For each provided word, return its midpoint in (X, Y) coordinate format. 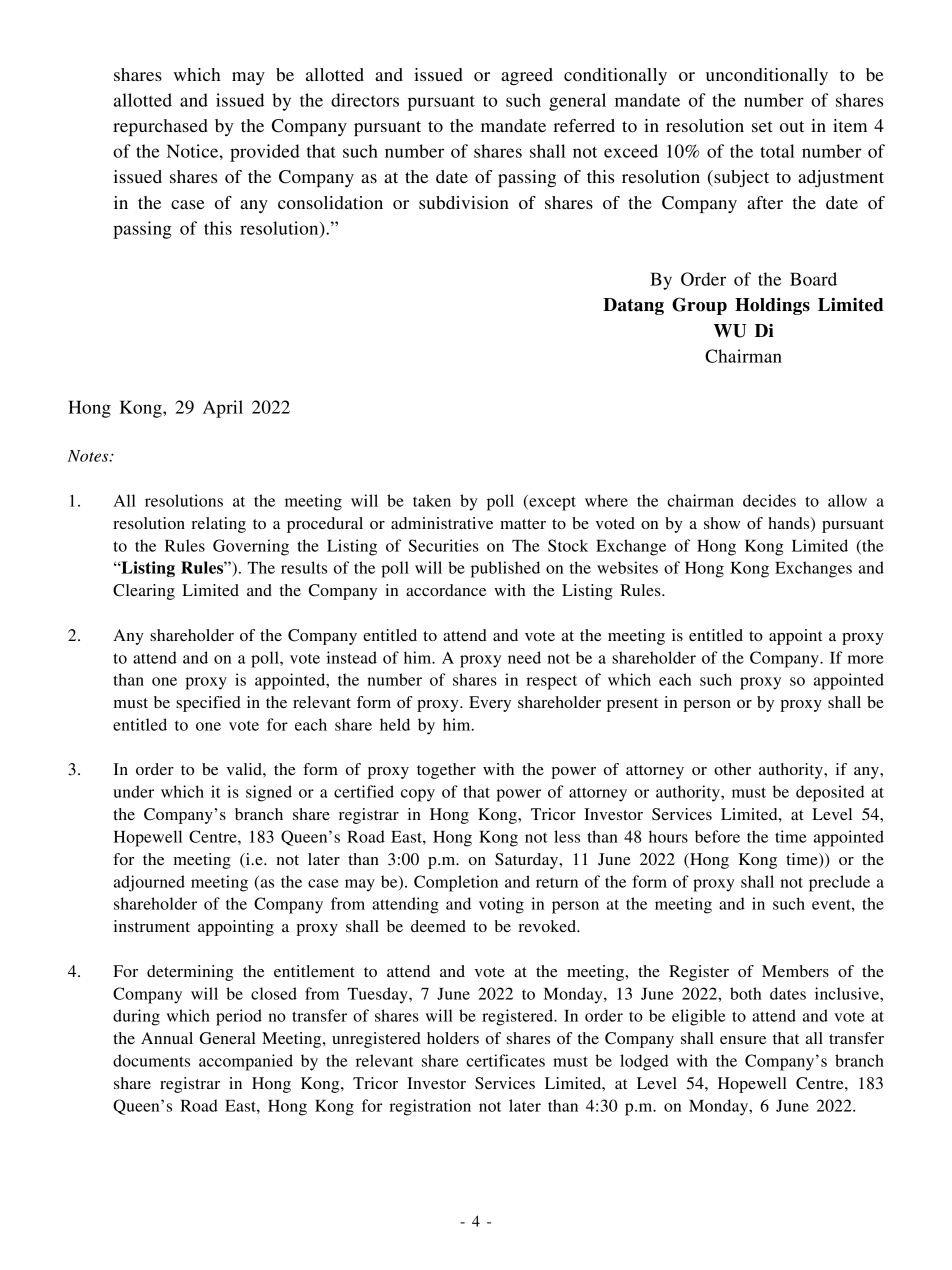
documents (151, 1060)
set (762, 126)
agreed (527, 76)
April (223, 409)
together (446, 771)
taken (432, 500)
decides (769, 500)
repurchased (160, 127)
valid (245, 769)
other (732, 769)
